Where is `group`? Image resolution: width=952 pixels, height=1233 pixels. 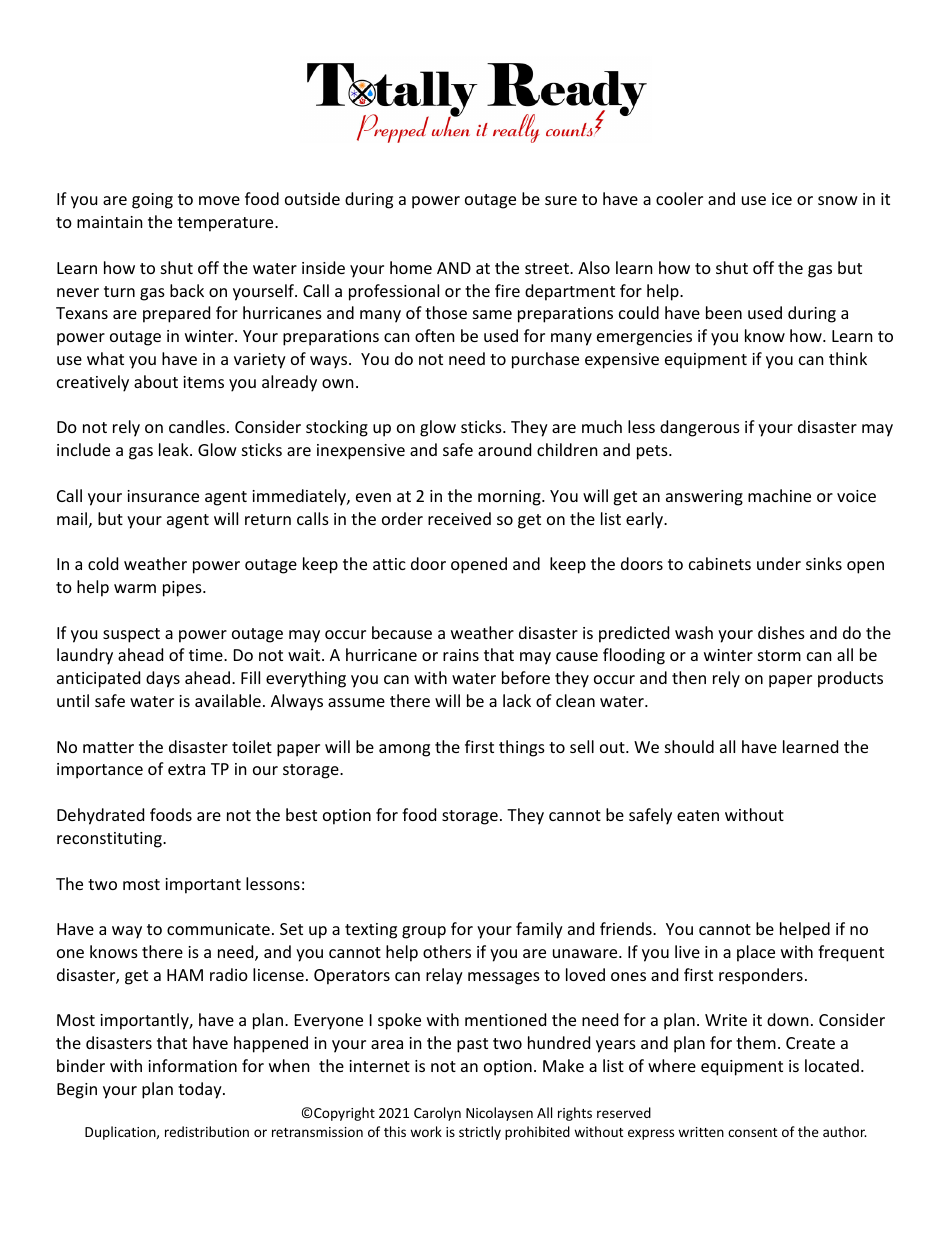 group is located at coordinates (424, 932).
